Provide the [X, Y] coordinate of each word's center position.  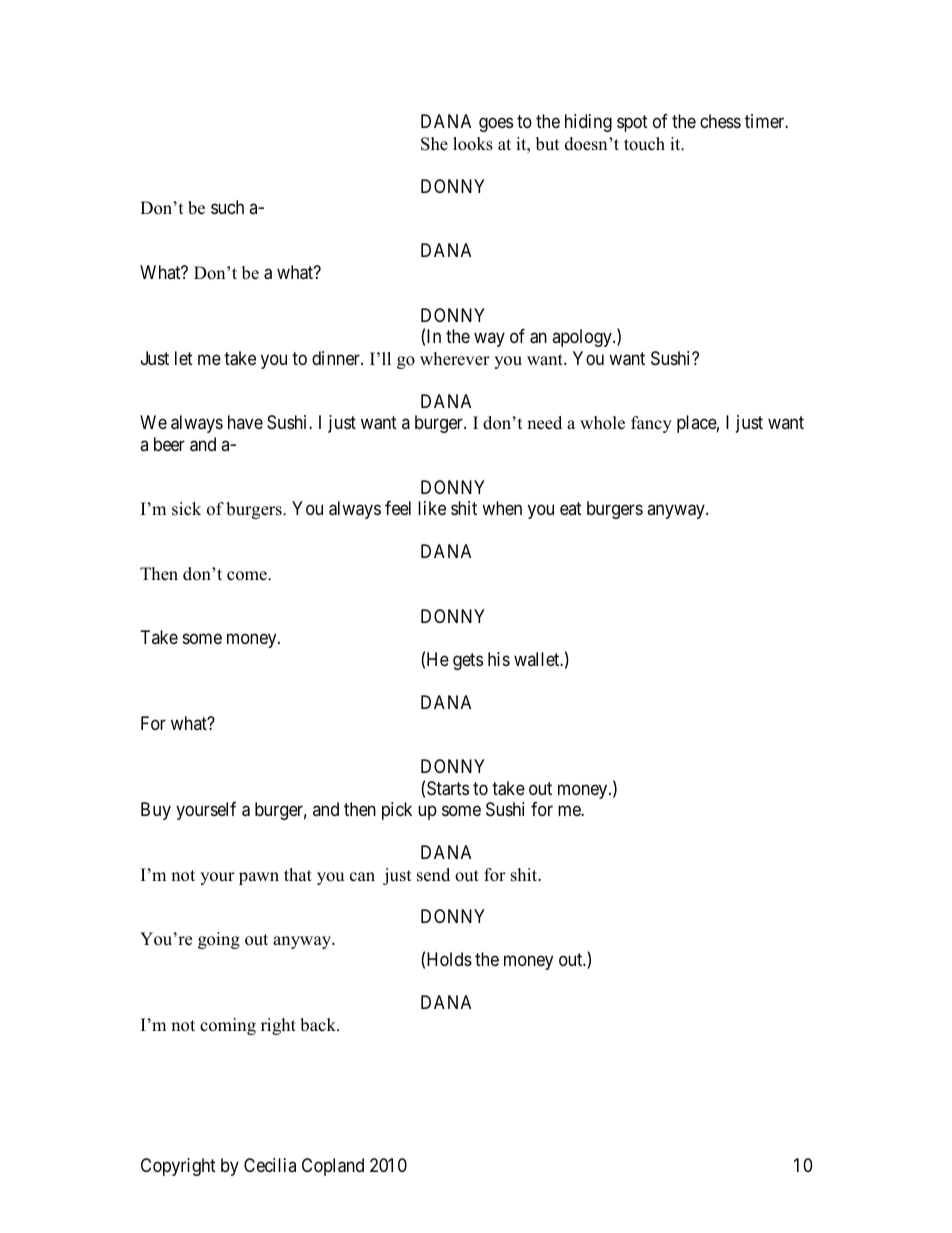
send [433, 875]
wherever [455, 359]
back [319, 1025]
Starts [448, 788]
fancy [651, 424]
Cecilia [270, 1165]
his [499, 659]
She [434, 144]
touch [644, 144]
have [245, 422]
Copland [333, 1167]
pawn [259, 878]
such [227, 207]
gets [468, 661]
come [248, 576]
